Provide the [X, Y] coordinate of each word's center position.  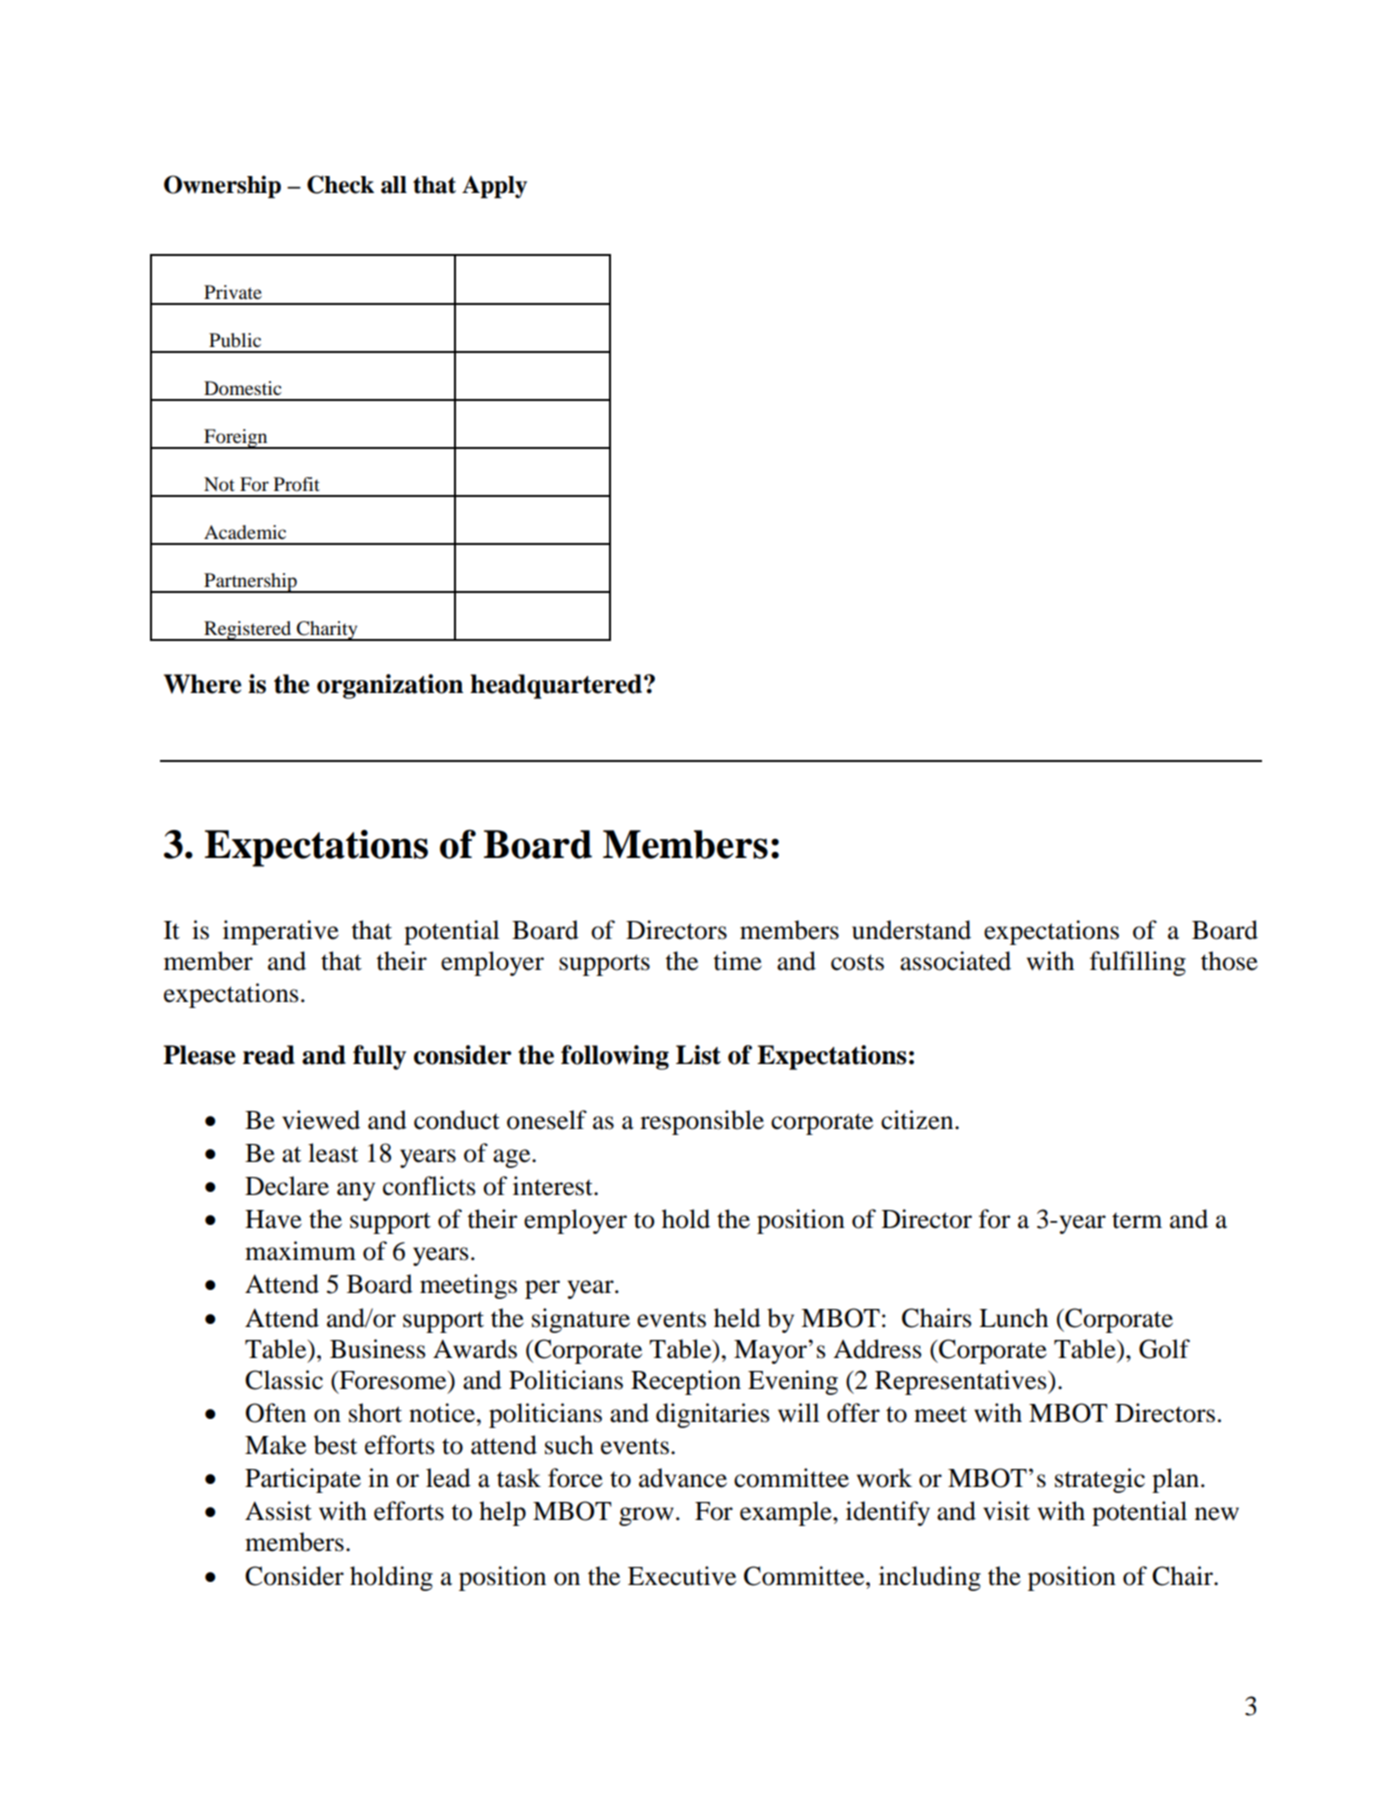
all [394, 185]
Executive [682, 1576]
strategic [1100, 1480]
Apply [494, 187]
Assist [278, 1511]
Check [340, 184]
